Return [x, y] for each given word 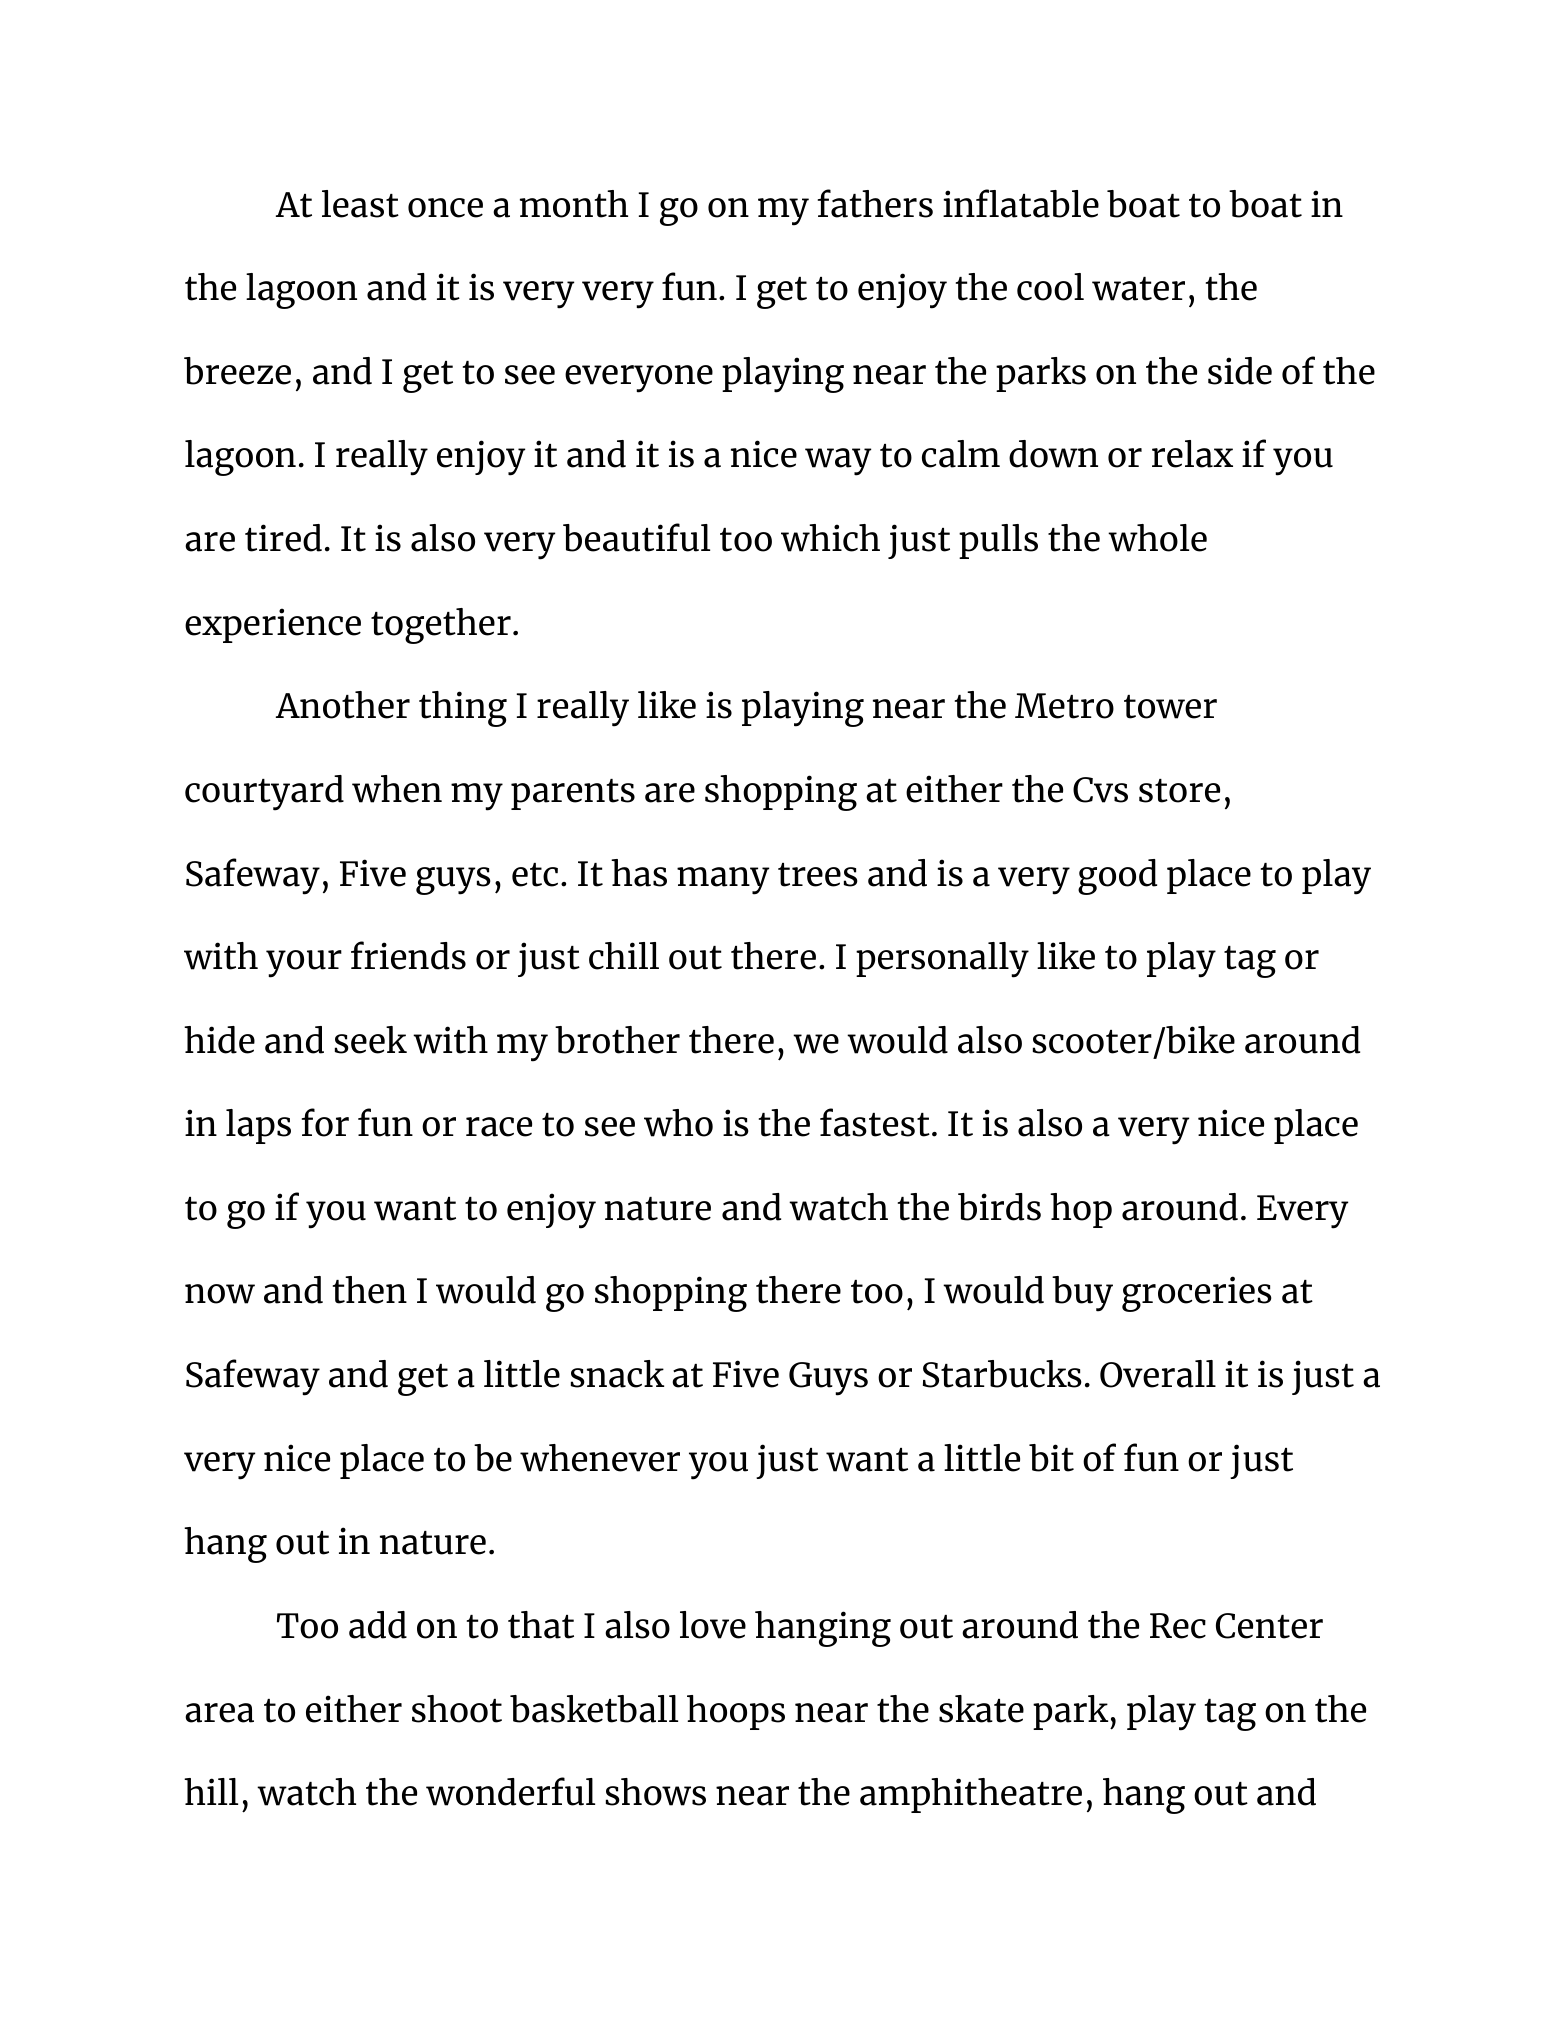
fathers [875, 203]
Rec [1178, 1626]
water [1138, 289]
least [360, 204]
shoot [457, 1709]
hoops [736, 1712]
